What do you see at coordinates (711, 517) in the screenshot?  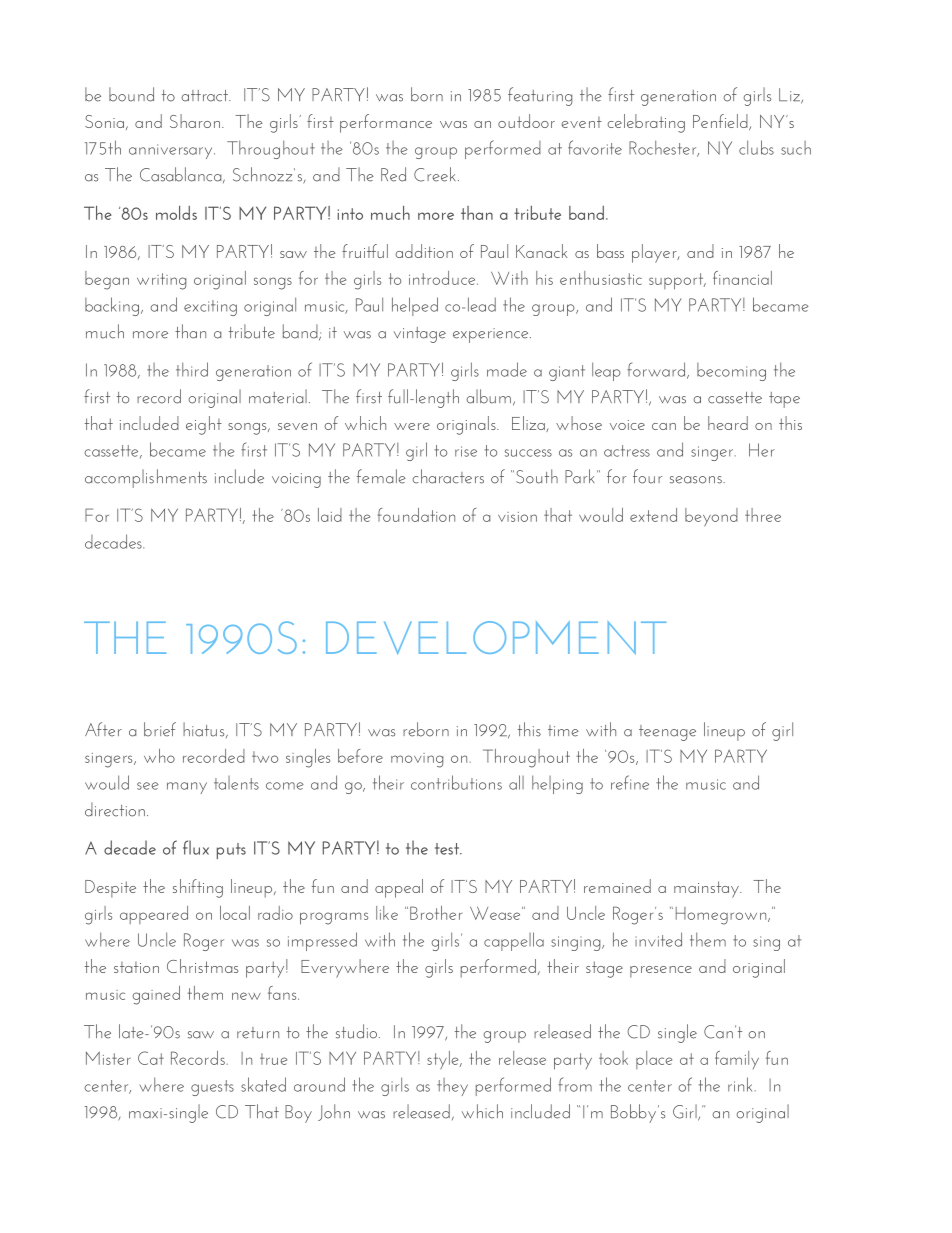 I see `beyond` at bounding box center [711, 517].
